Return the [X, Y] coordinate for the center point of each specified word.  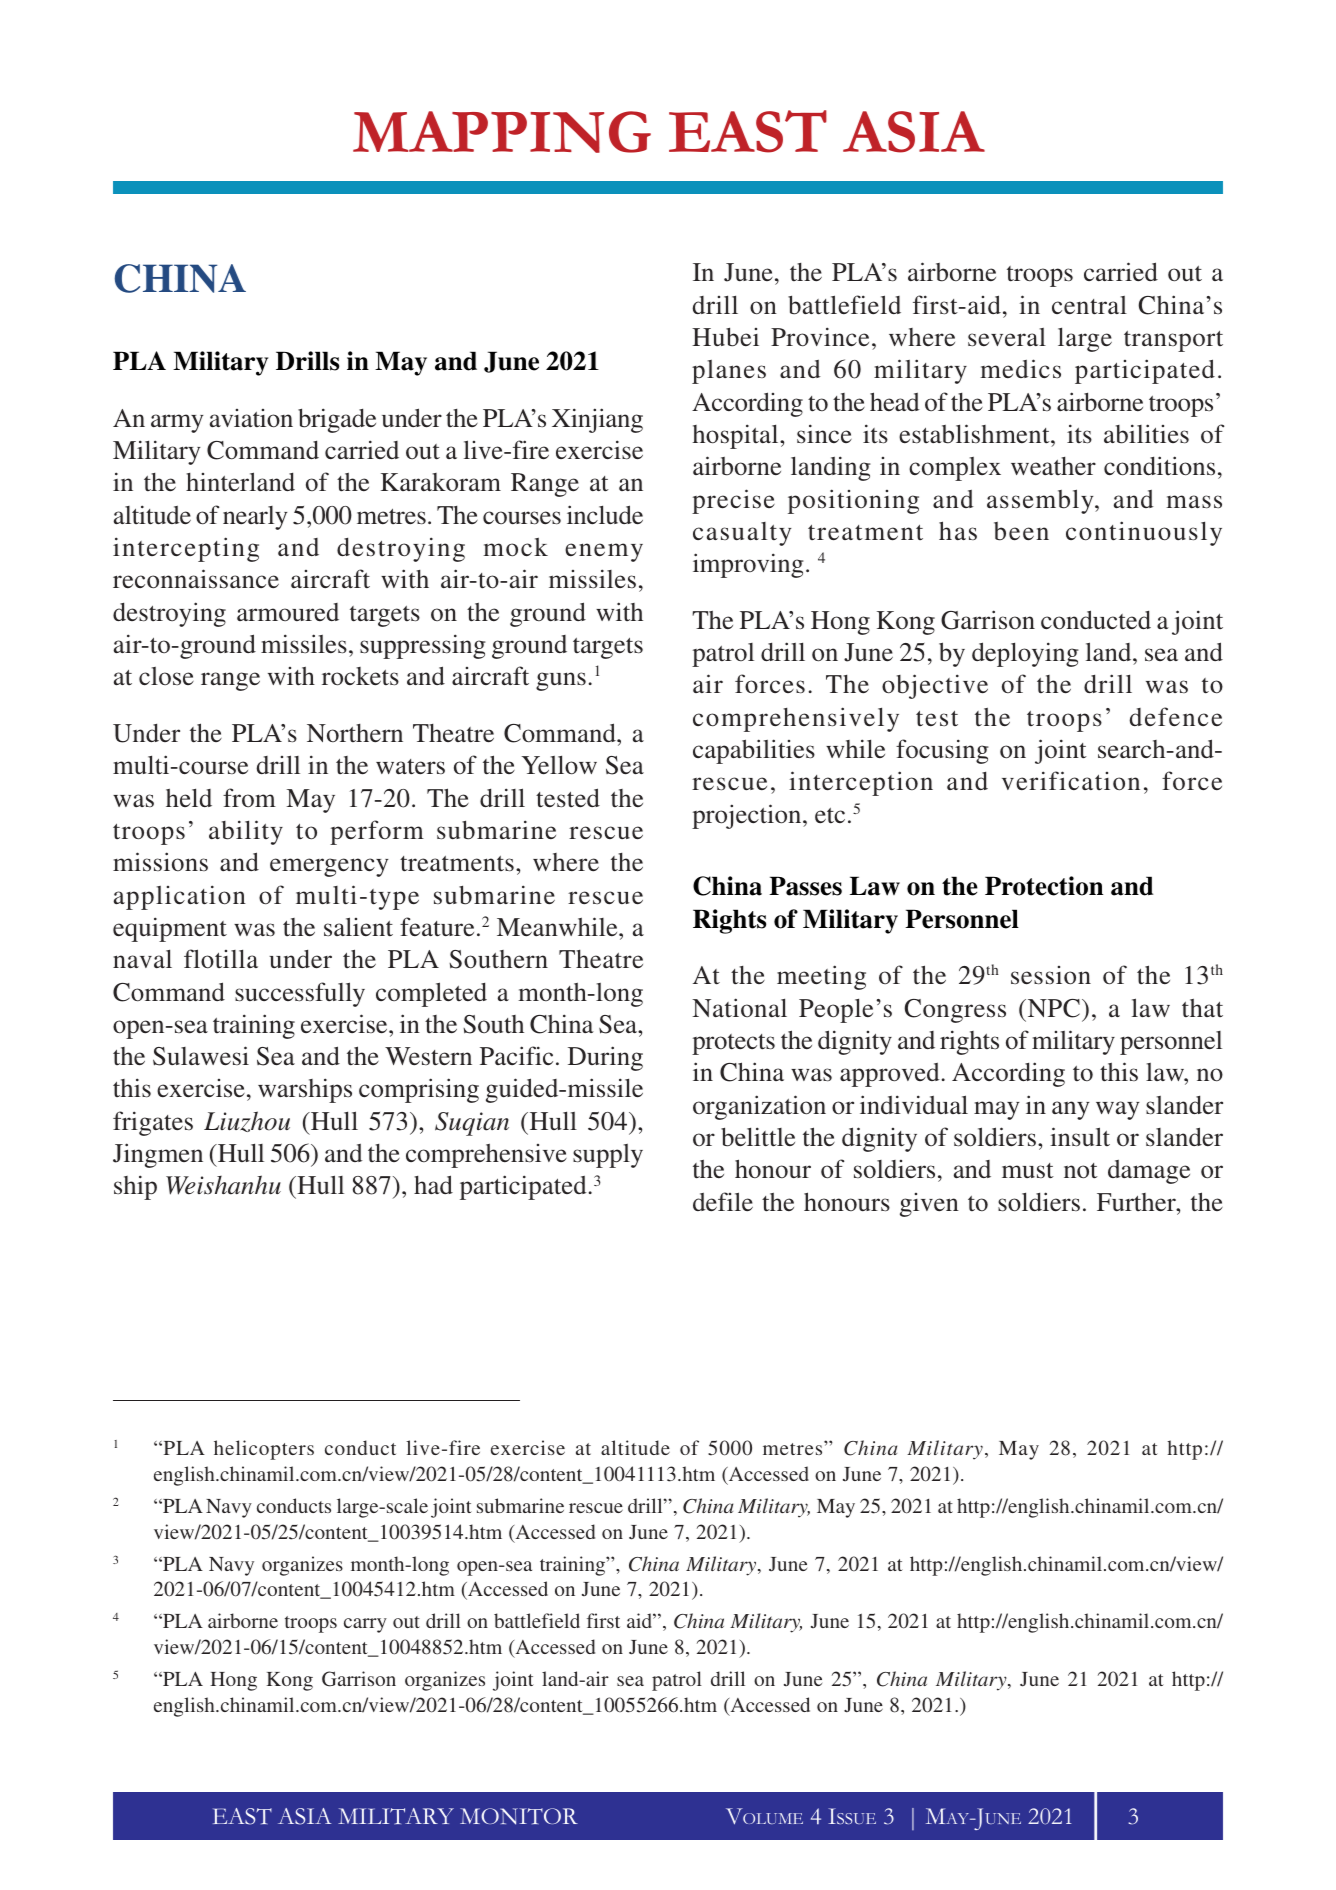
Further [1137, 1202]
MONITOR [519, 1816]
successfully [300, 994]
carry [365, 1625]
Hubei [725, 337]
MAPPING [502, 132]
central [1089, 305]
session [1051, 975]
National [739, 1008]
